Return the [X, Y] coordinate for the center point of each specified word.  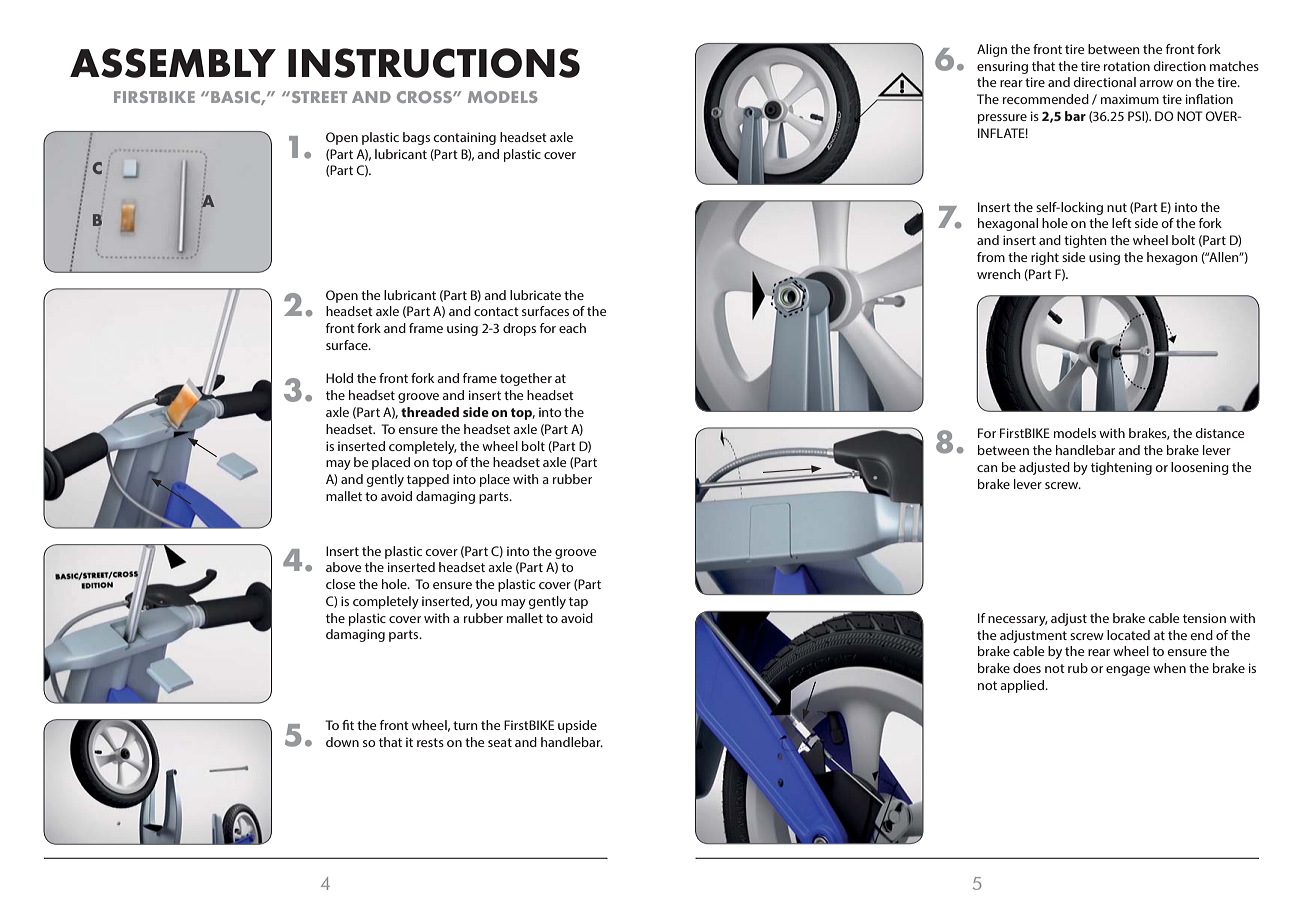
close [340, 584]
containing [464, 138]
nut [1117, 207]
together [526, 379]
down [342, 742]
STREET [318, 97]
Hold [339, 378]
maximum [1130, 99]
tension [1204, 618]
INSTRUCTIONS [434, 63]
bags [416, 138]
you [486, 604]
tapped [428, 480]
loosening [1200, 468]
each [572, 328]
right [1045, 258]
